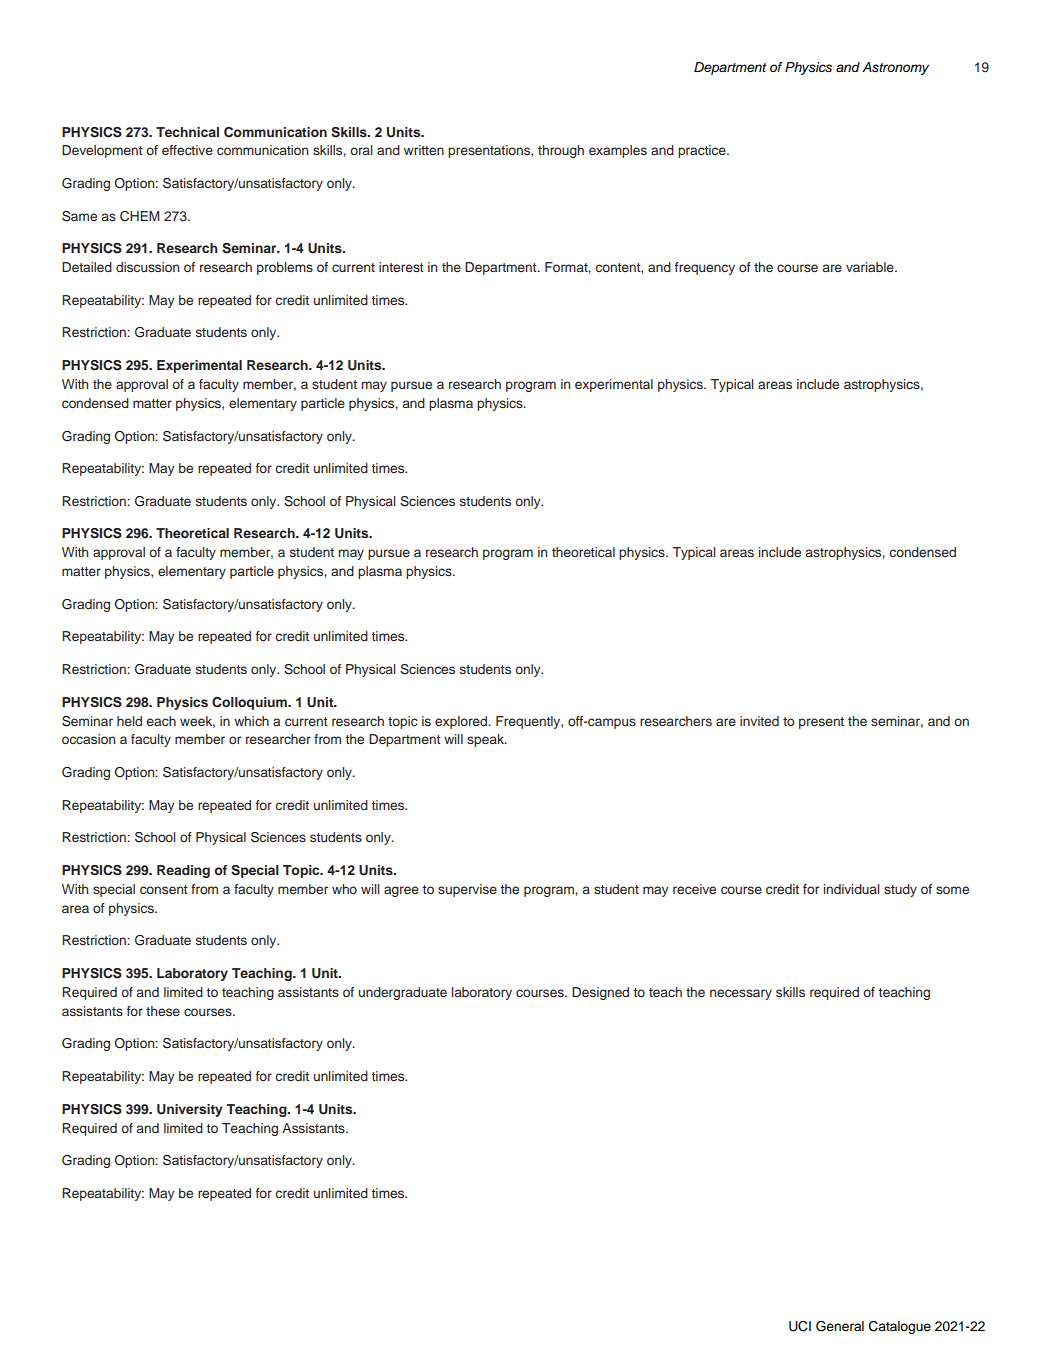 This screenshot has width=1051, height=1360. Describe the element at coordinates (164, 889) in the screenshot. I see `consent` at that location.
